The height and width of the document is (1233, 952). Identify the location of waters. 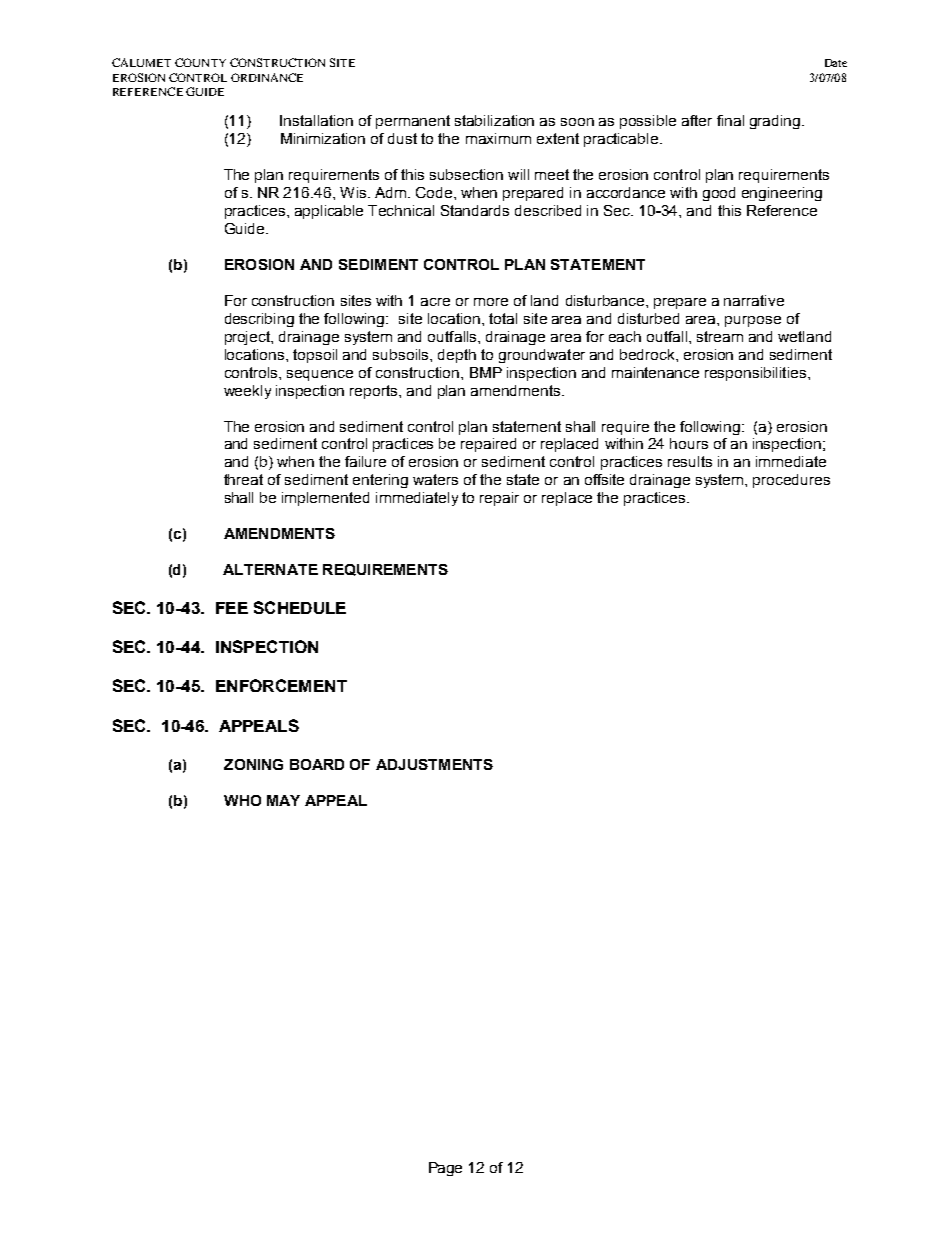
(435, 479).
